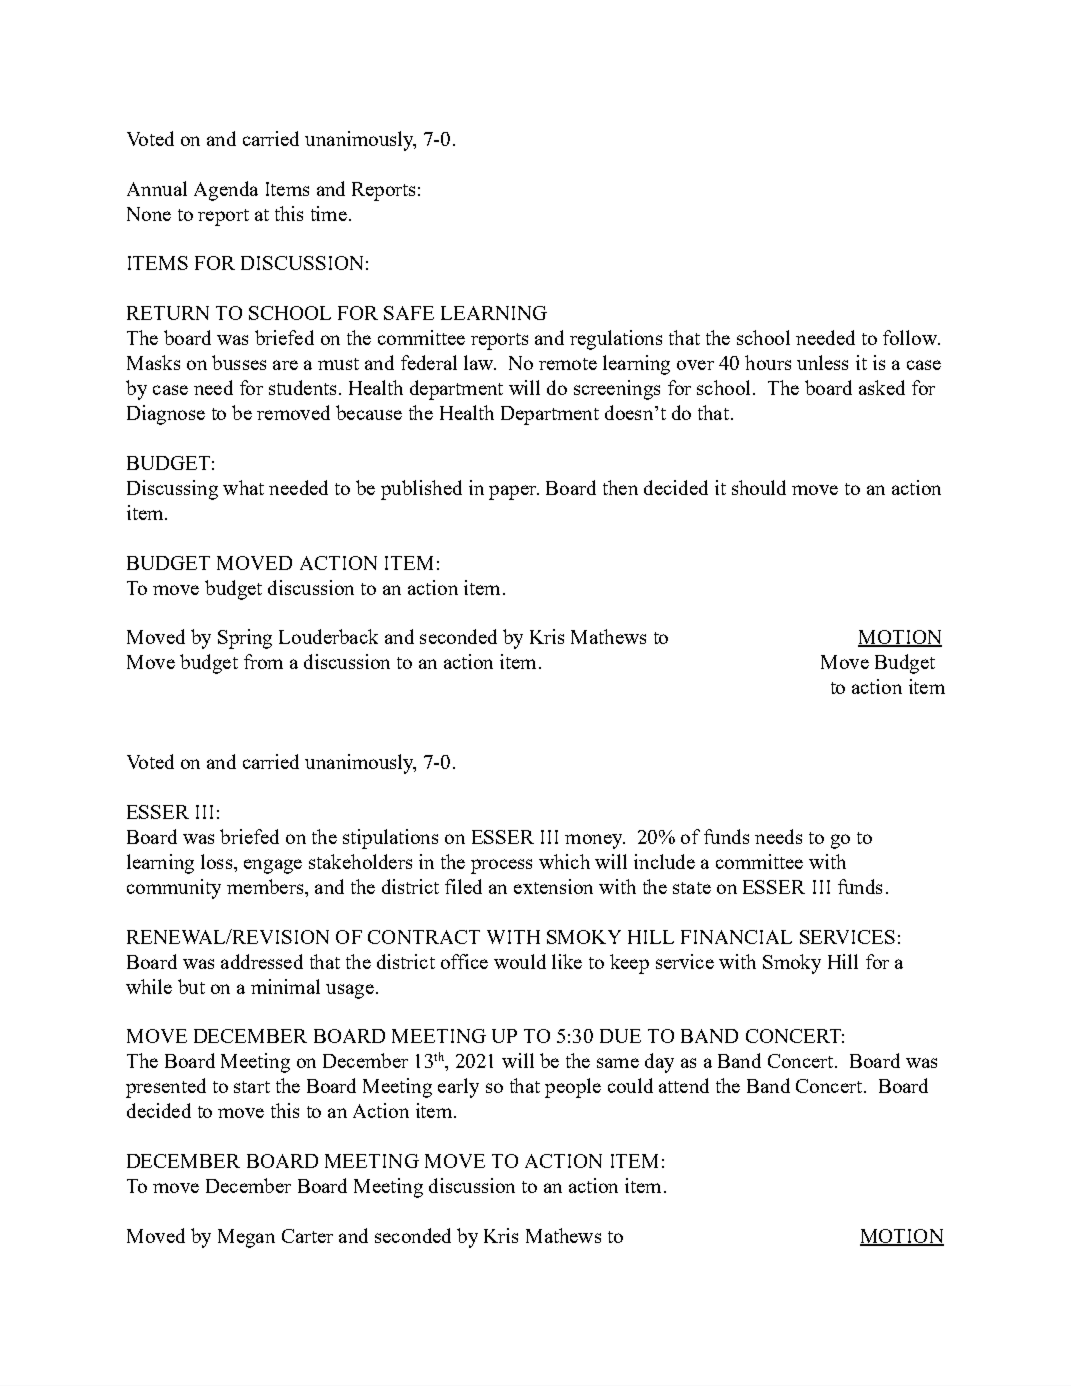  Describe the element at coordinates (226, 191) in the screenshot. I see `Agenda` at that location.
